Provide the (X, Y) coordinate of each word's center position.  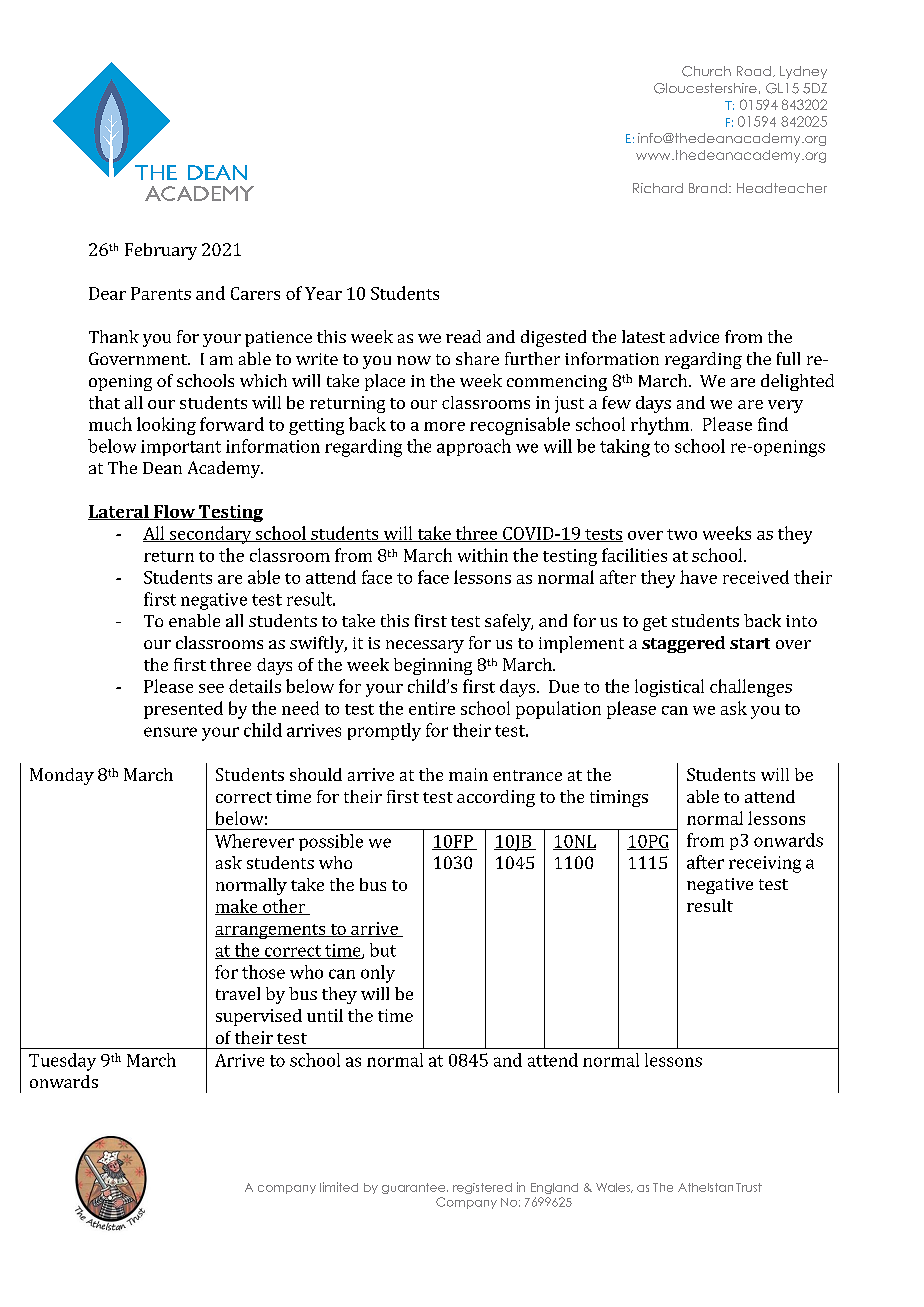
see (211, 688)
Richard (658, 188)
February (161, 251)
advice (694, 336)
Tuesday (62, 1062)
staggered (683, 644)
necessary (425, 646)
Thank (114, 336)
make (237, 907)
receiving (765, 864)
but (383, 950)
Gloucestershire (705, 88)
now (414, 360)
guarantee (415, 1188)
